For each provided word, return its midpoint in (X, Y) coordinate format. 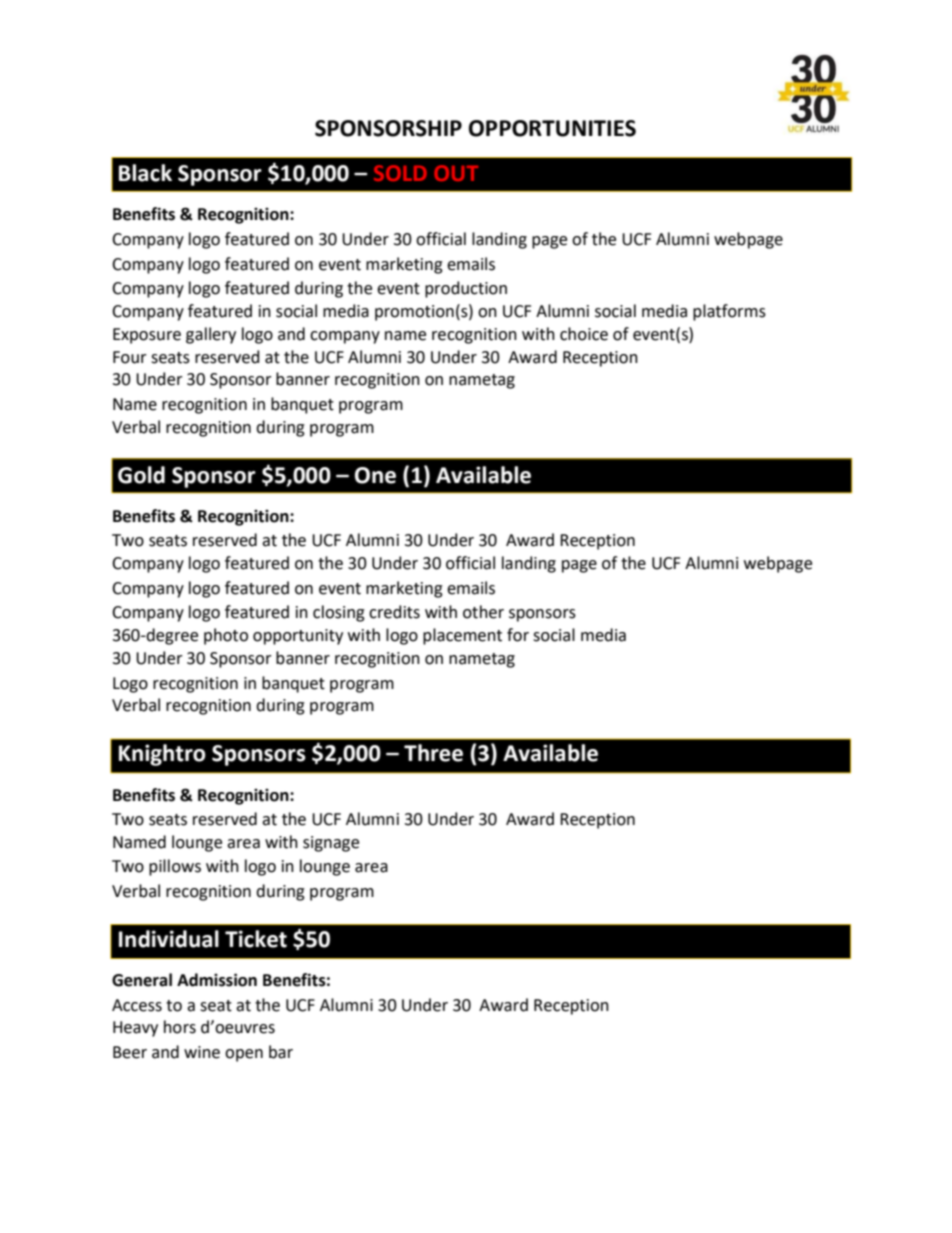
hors (180, 1027)
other (483, 612)
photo (226, 636)
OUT (456, 173)
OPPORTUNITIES (552, 128)
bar (281, 1052)
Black (145, 173)
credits (394, 612)
